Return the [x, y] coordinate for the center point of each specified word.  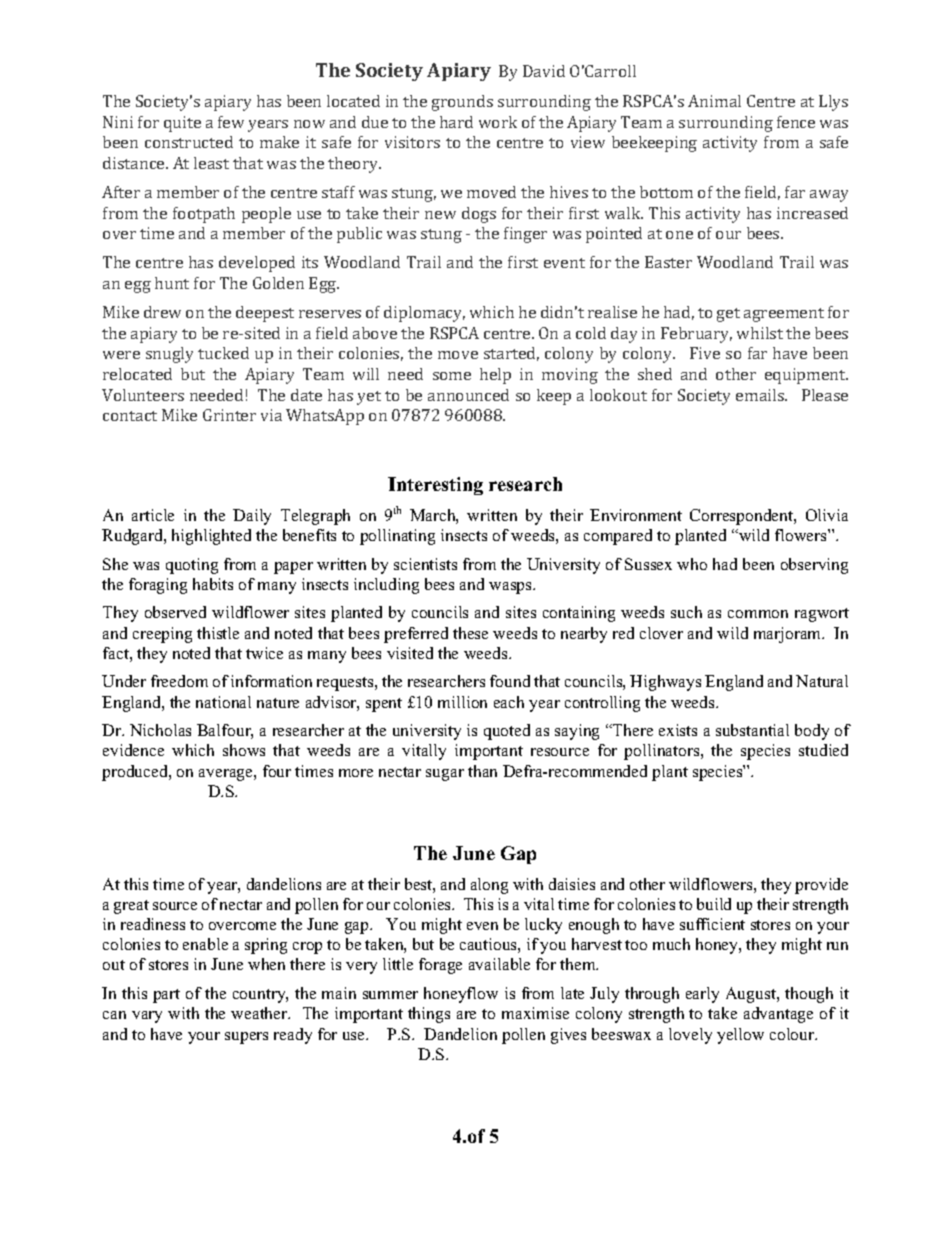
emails [761, 395]
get [728, 315]
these [470, 633]
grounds [462, 103]
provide [821, 886]
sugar [445, 775]
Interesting [435, 486]
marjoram [789, 635]
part [166, 996]
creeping [162, 635]
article [153, 515]
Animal [714, 101]
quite [182, 124]
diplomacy [424, 314]
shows [244, 750]
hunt [172, 283]
